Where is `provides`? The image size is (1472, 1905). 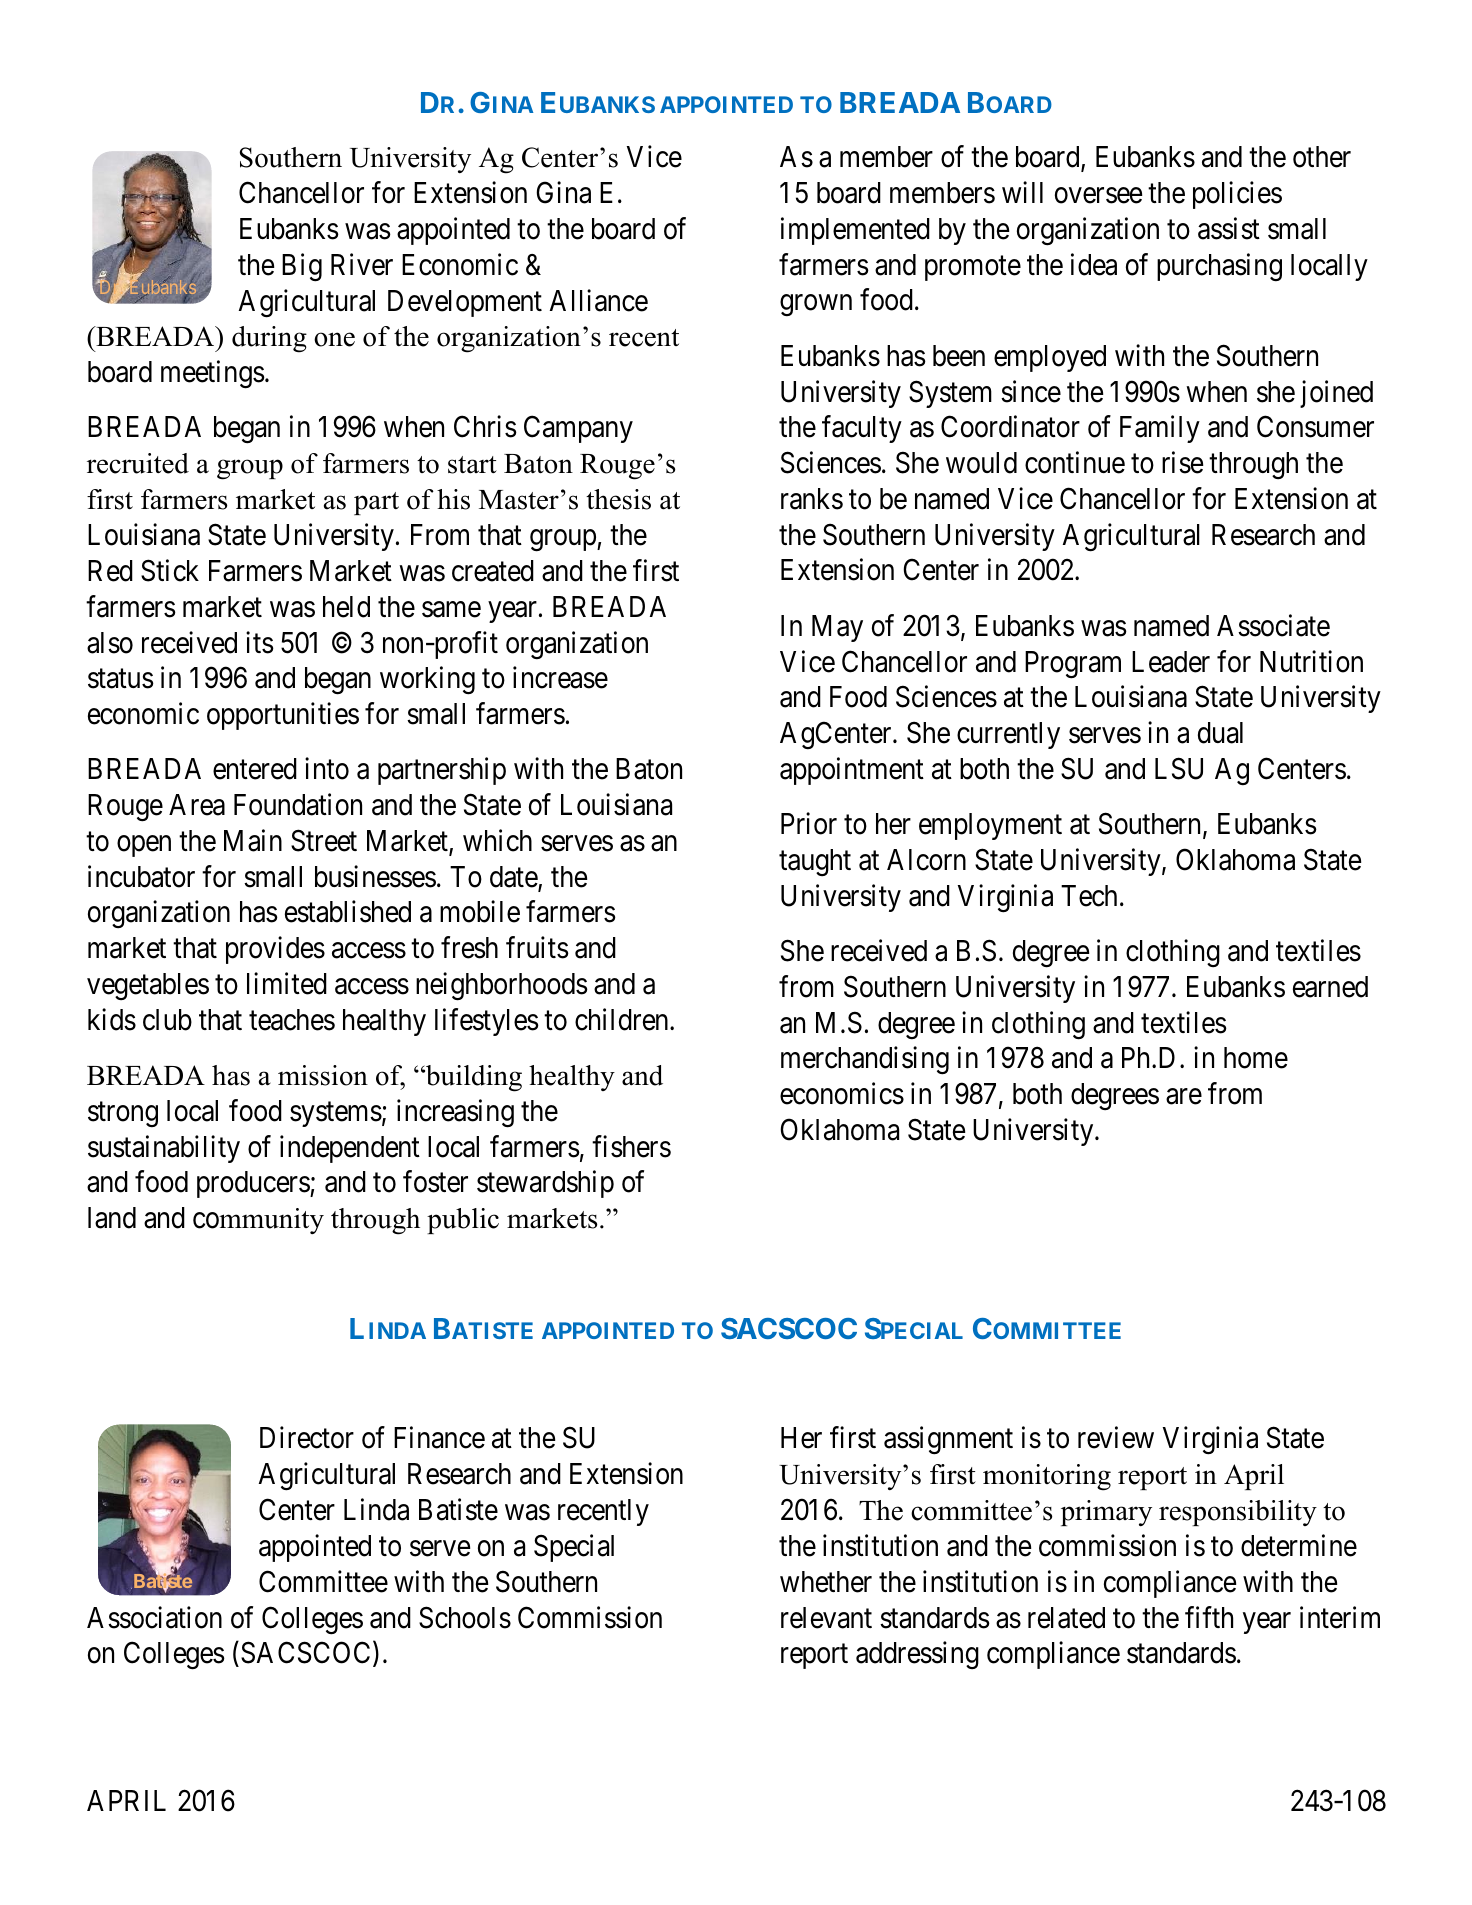 provides is located at coordinates (275, 950).
